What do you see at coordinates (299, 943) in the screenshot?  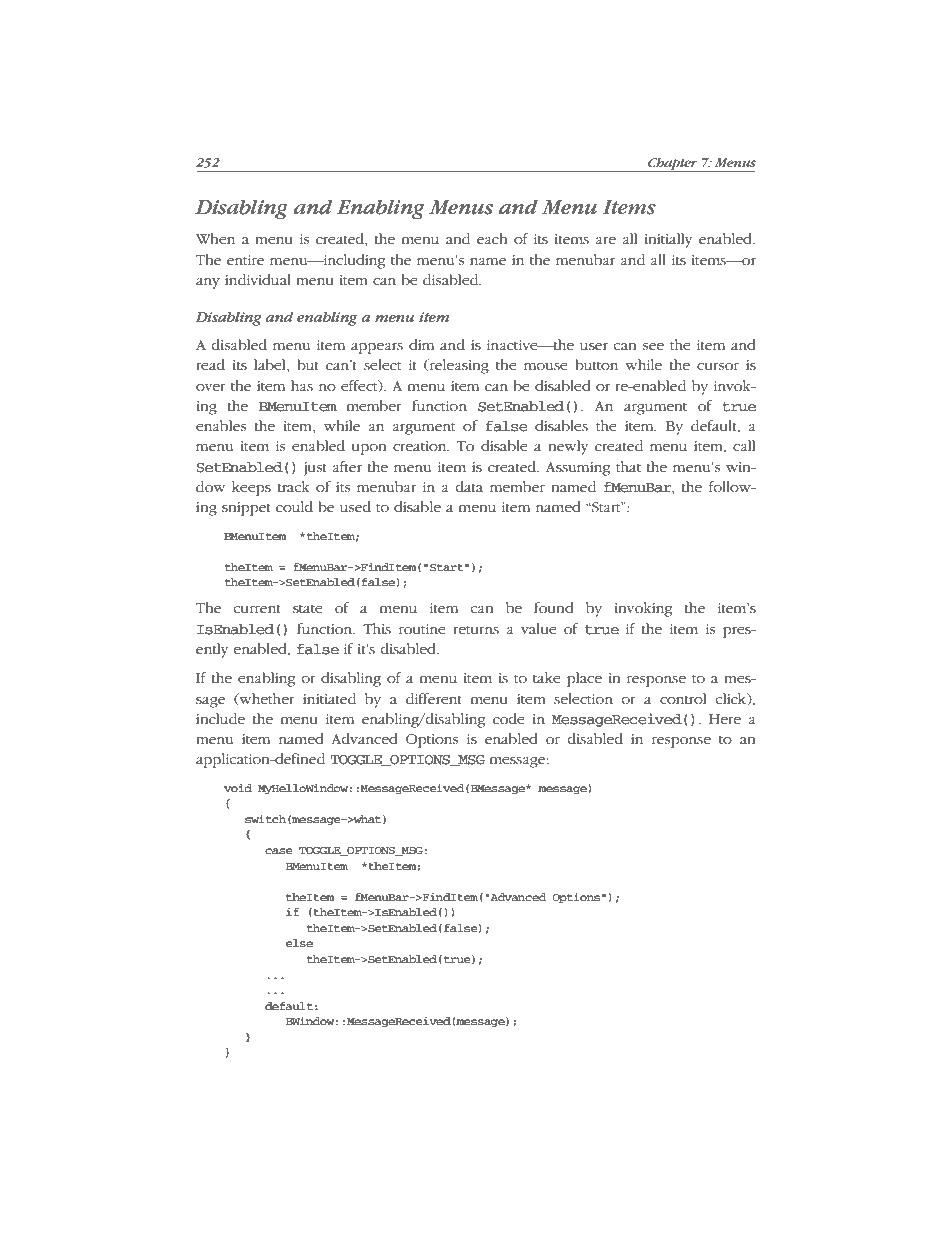 I see `else` at bounding box center [299, 943].
